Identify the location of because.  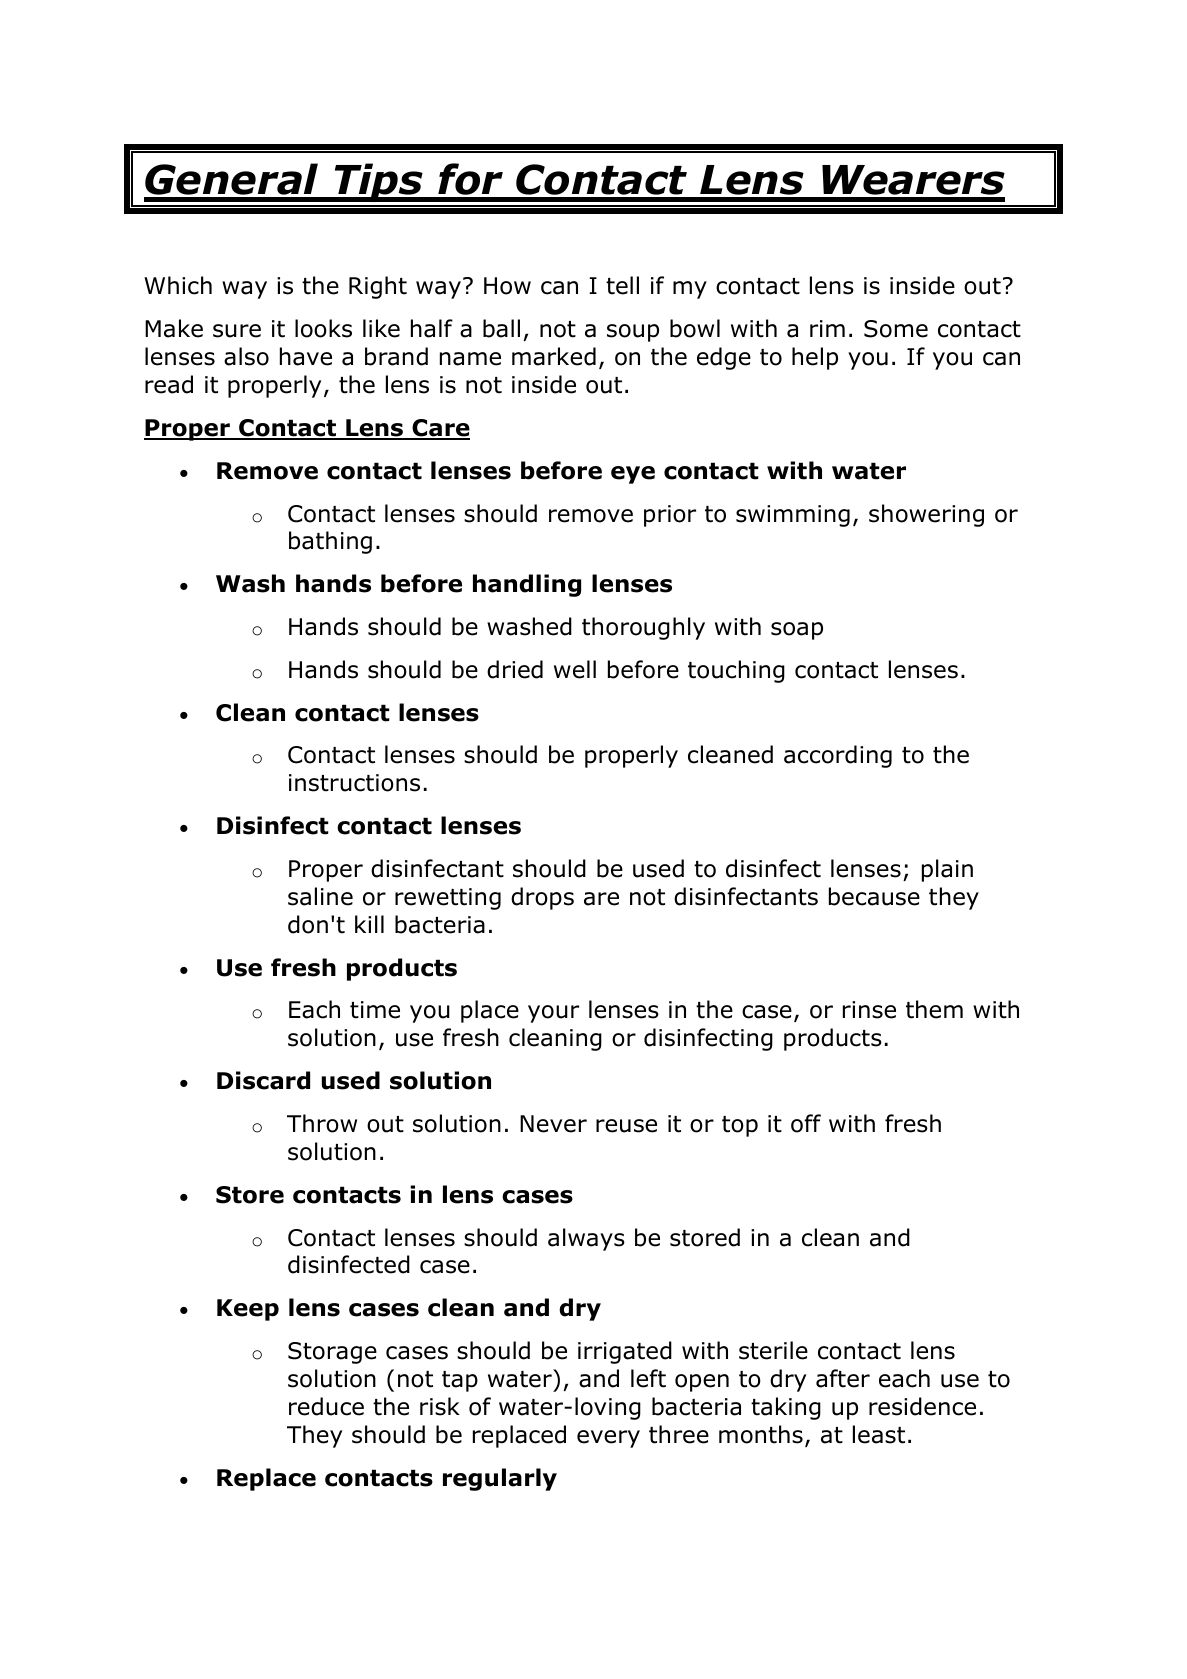
(874, 896).
